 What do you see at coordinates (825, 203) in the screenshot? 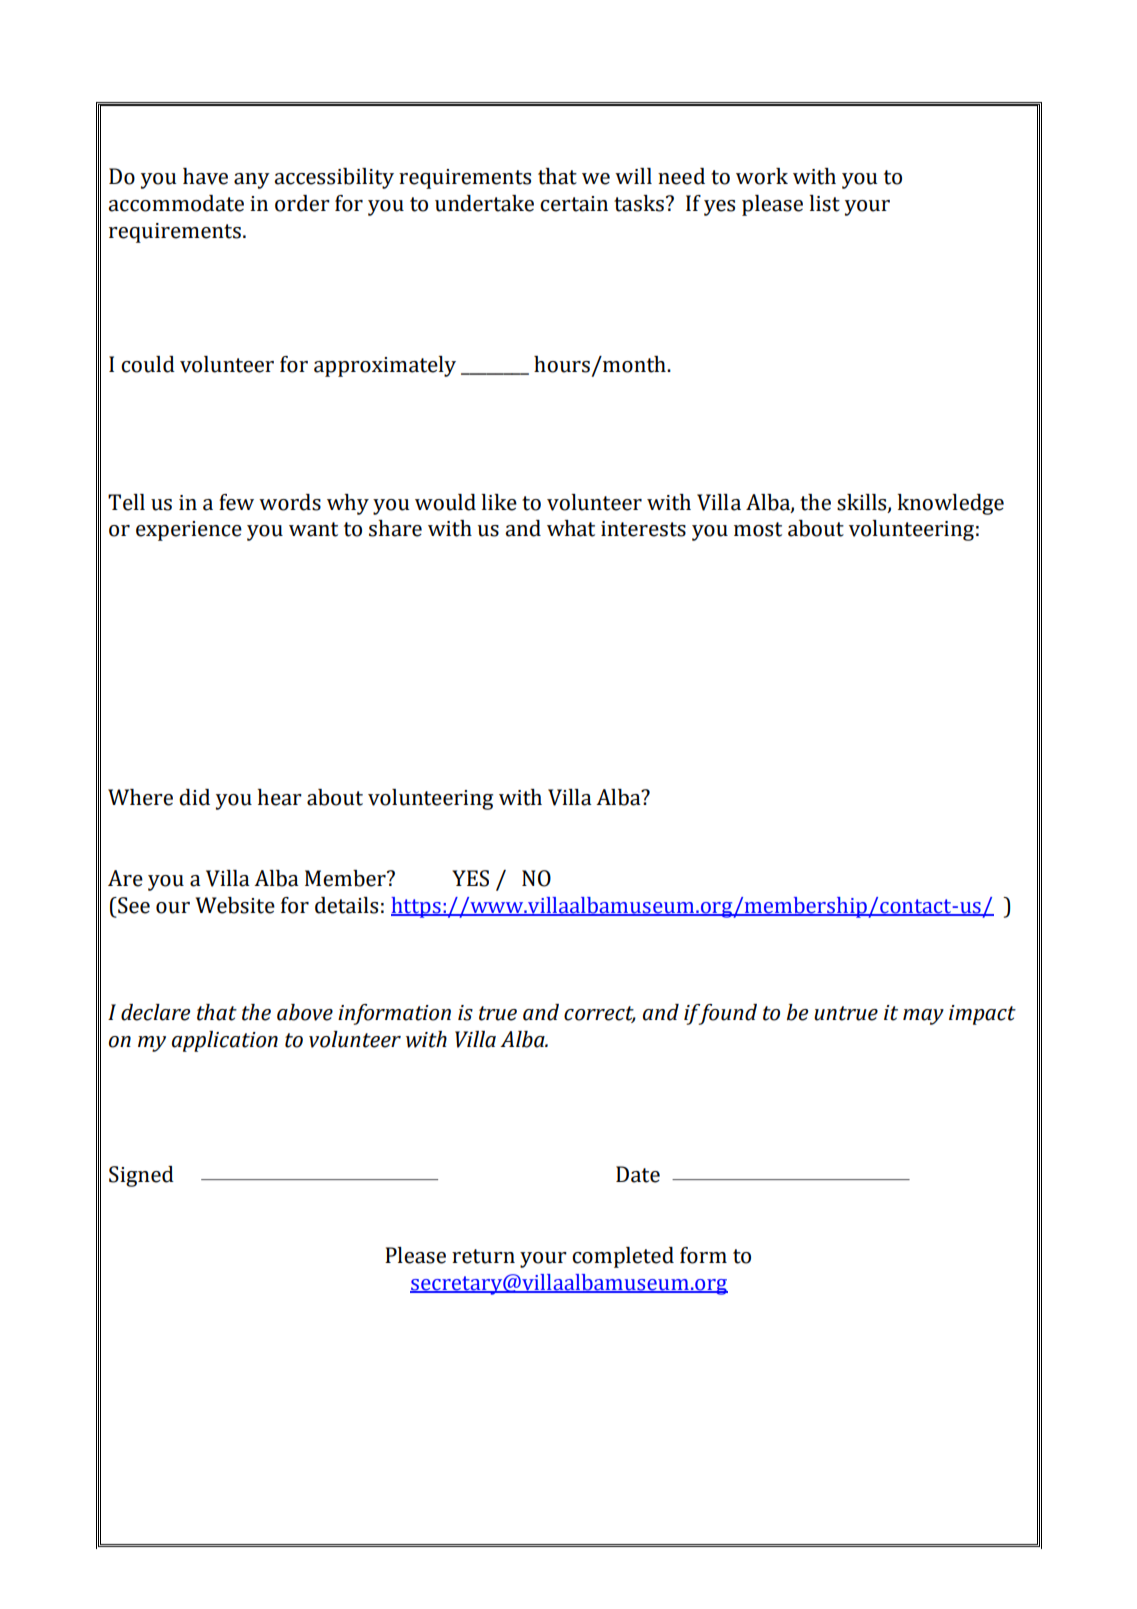
I see `list` at bounding box center [825, 203].
